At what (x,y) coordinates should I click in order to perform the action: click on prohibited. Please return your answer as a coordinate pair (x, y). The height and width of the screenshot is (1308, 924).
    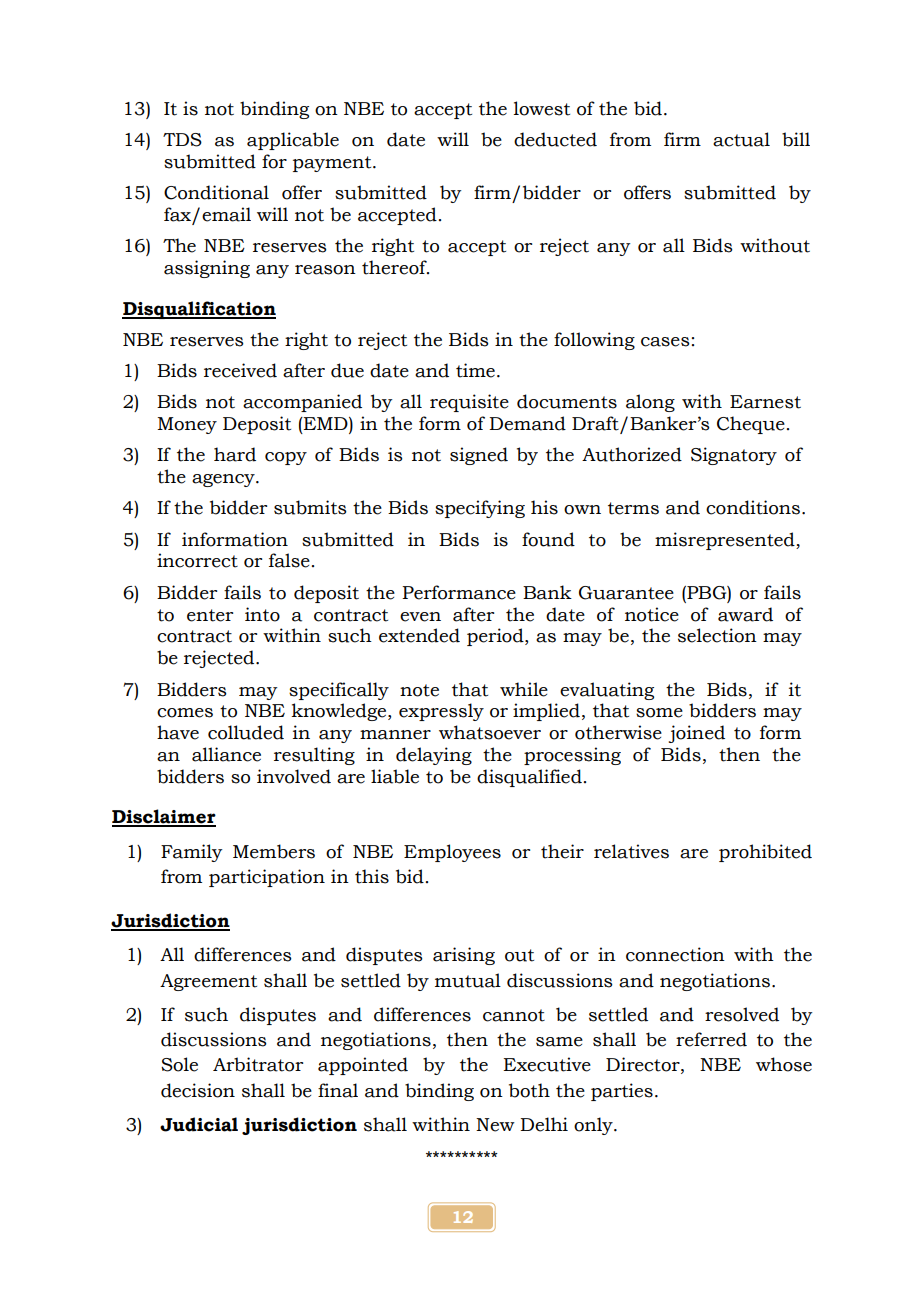
    Looking at the image, I should click on (765, 853).
